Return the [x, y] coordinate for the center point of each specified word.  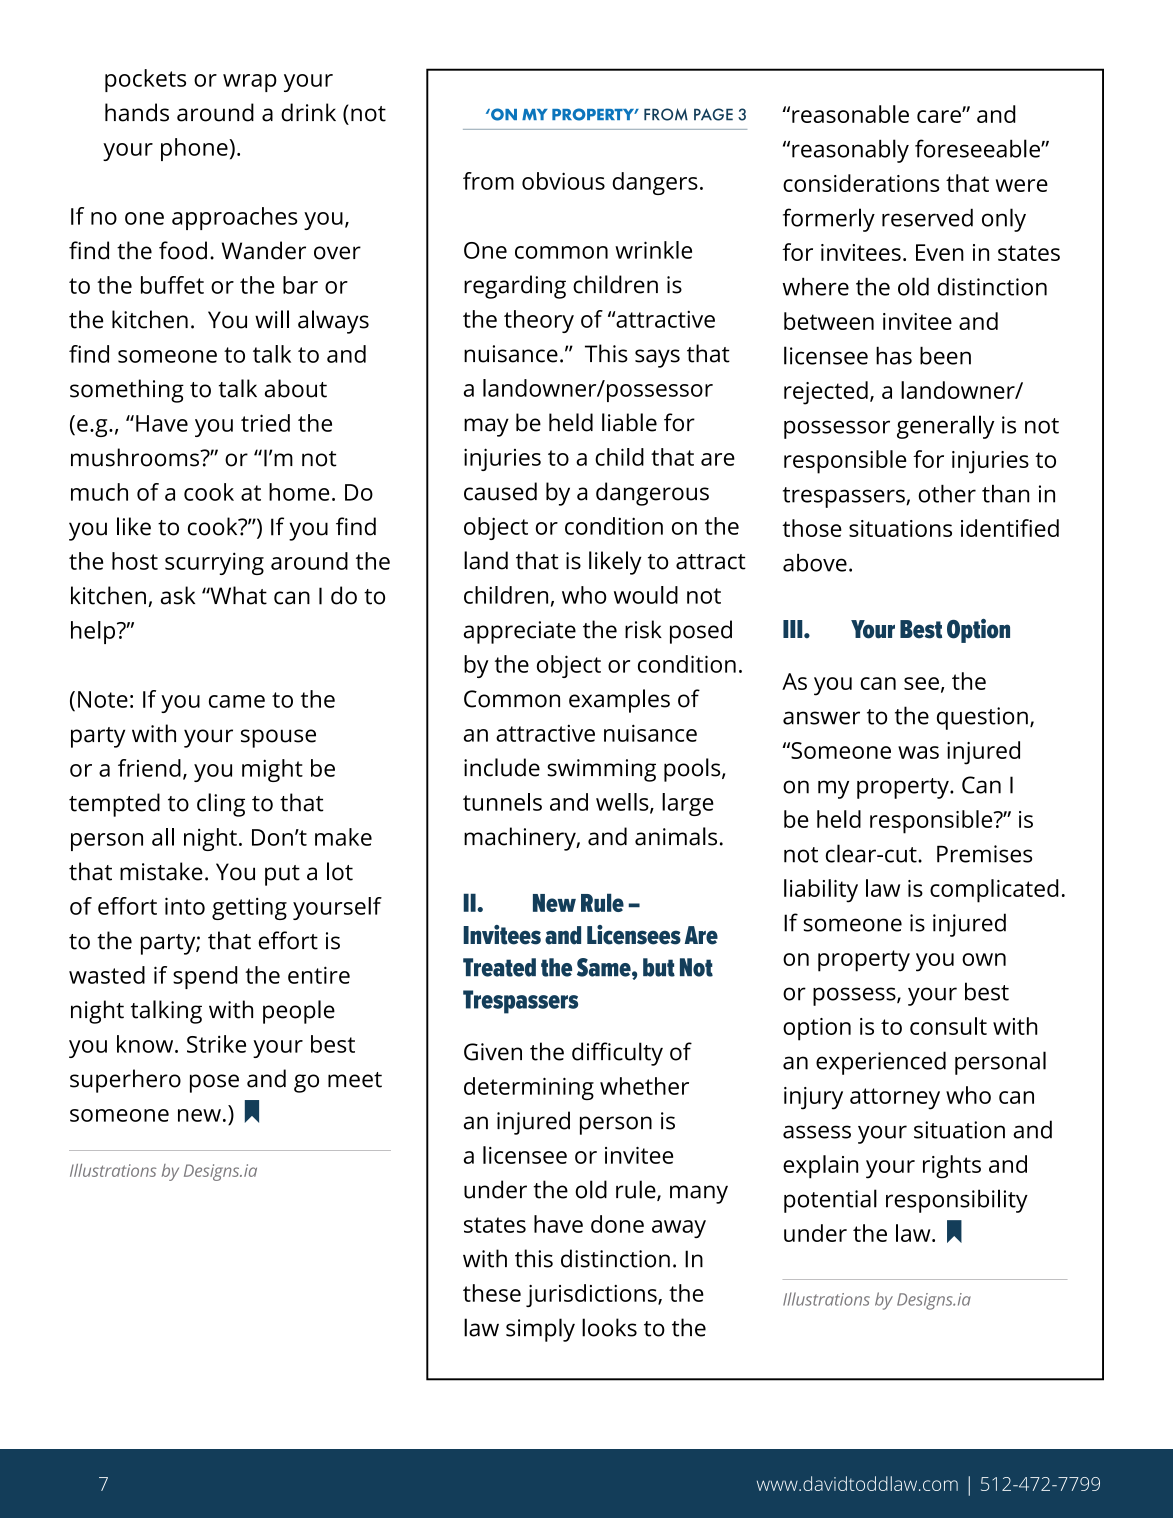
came [237, 701]
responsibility [957, 1201]
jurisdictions [592, 1295]
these [492, 1293]
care [940, 116]
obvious [563, 181]
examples [619, 701]
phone [195, 149]
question [982, 718]
